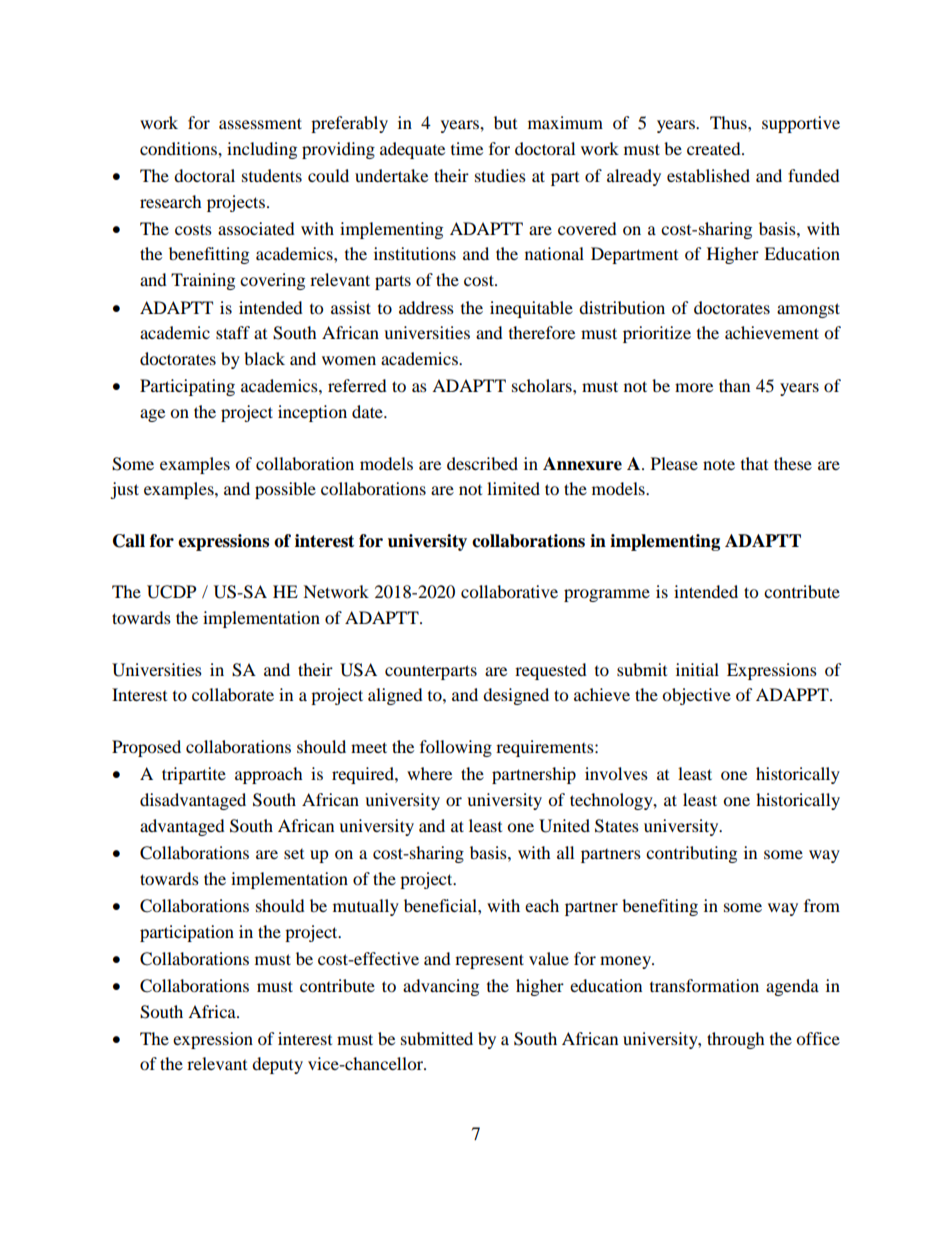 This image has height=1233, width=952. Describe the element at coordinates (429, 773) in the image. I see `where` at that location.
